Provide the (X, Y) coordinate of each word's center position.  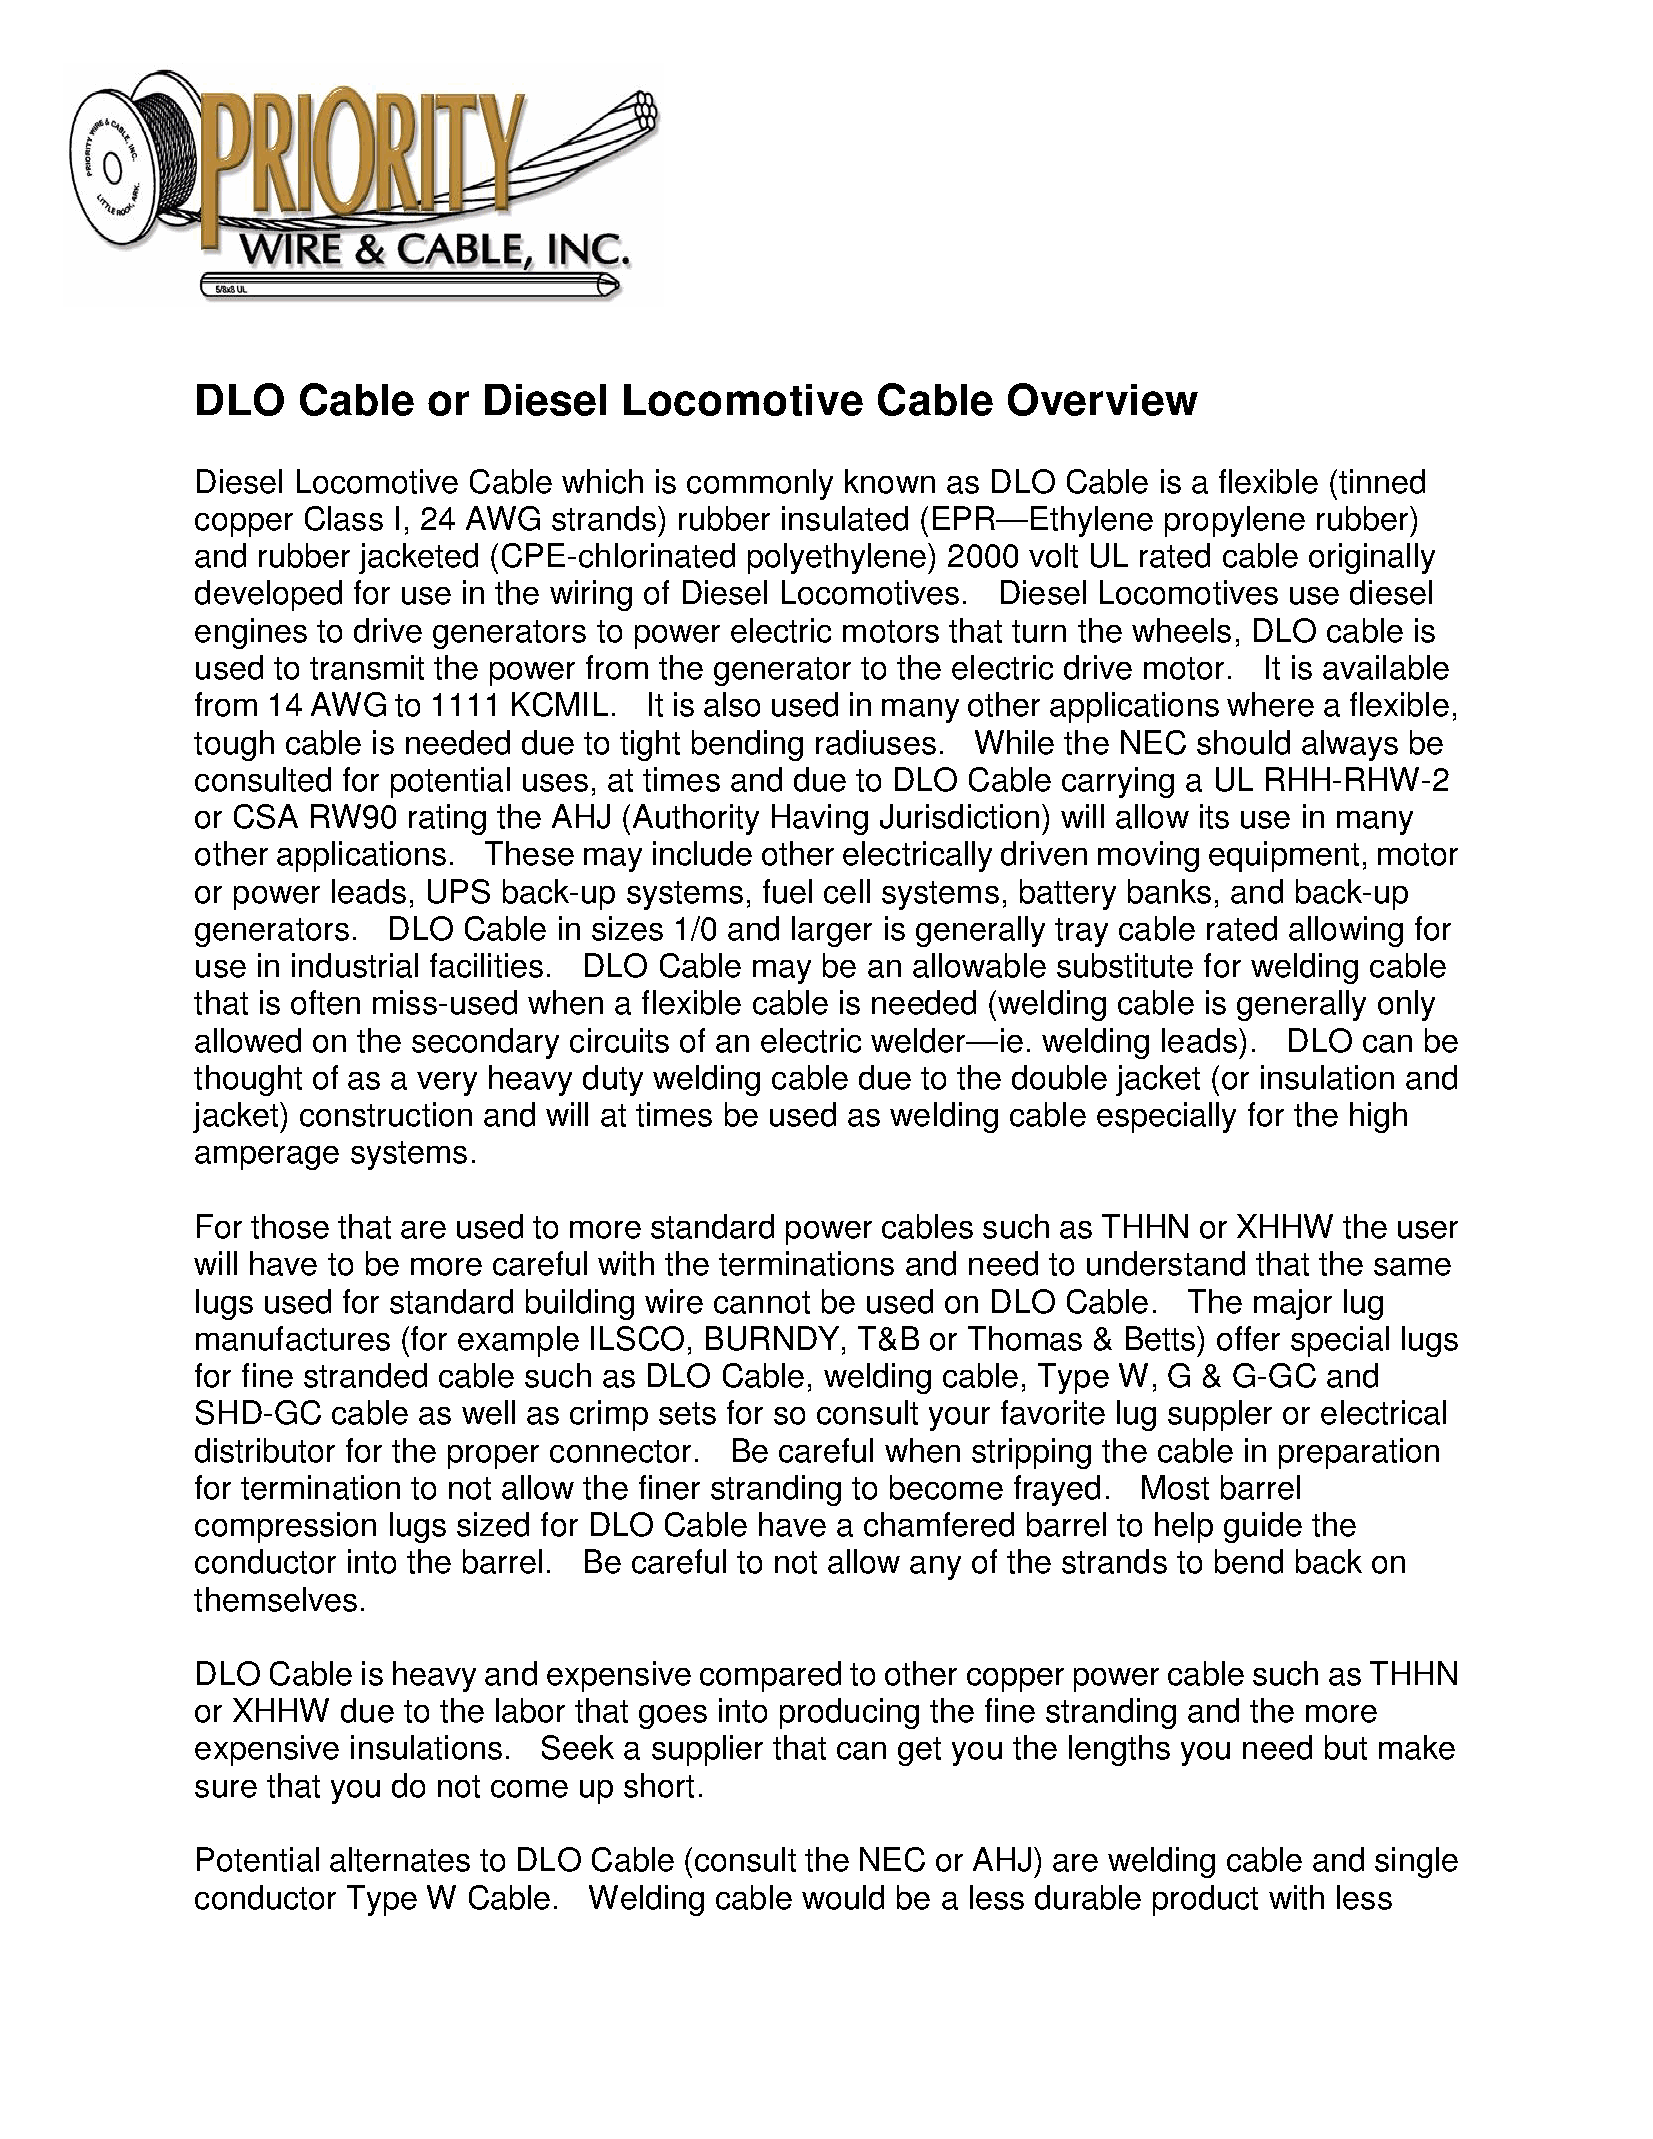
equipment (1284, 856)
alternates (400, 1859)
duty (613, 1080)
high (1378, 1117)
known (890, 481)
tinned (1382, 481)
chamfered (939, 1524)
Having (820, 819)
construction (386, 1114)
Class (344, 518)
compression (285, 1527)
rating (447, 819)
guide (1263, 1527)
